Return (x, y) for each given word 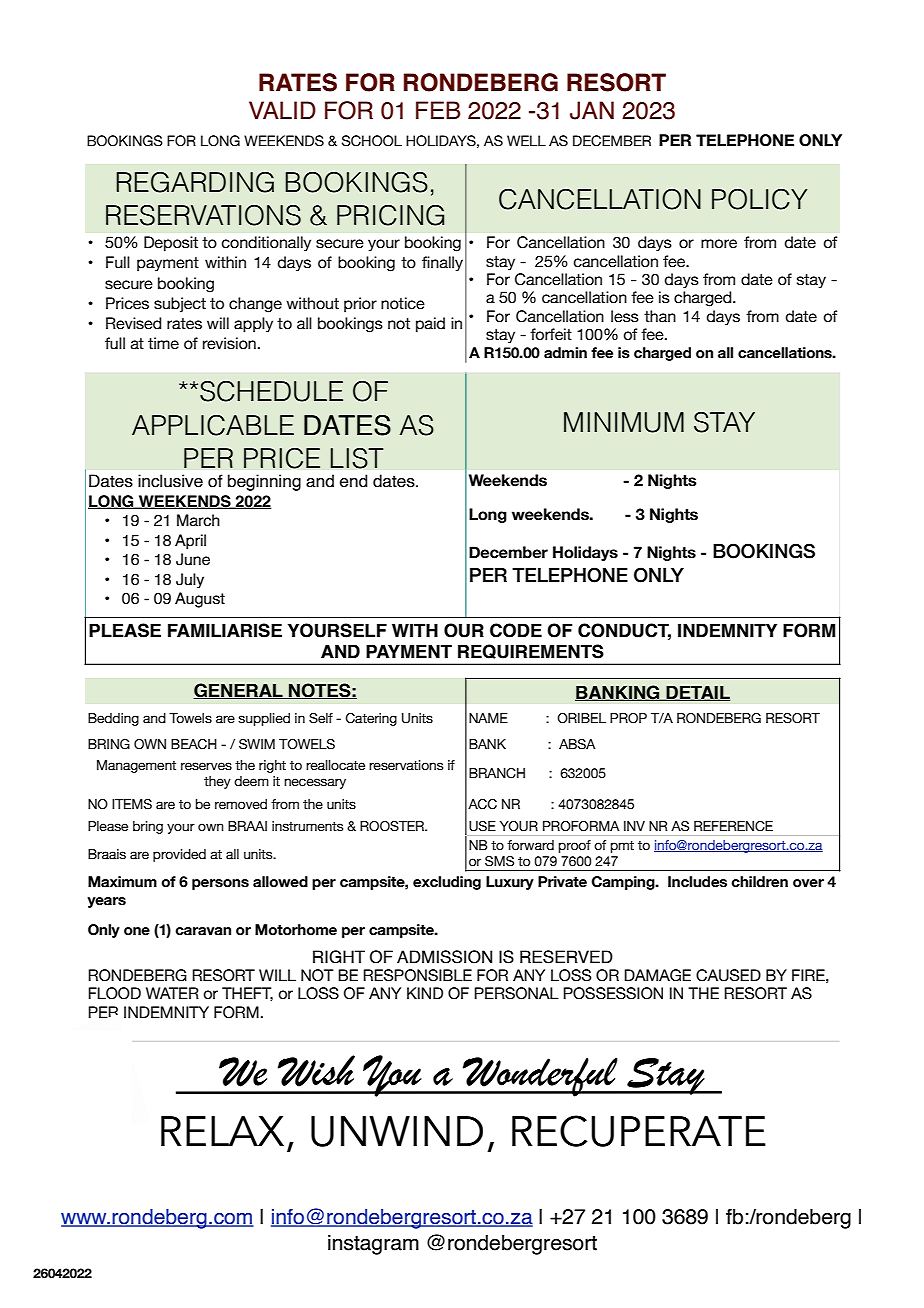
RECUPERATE (639, 1131)
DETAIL (697, 693)
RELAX (222, 1131)
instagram (373, 1244)
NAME (488, 718)
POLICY (759, 199)
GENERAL (239, 691)
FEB (438, 110)
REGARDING (195, 182)
